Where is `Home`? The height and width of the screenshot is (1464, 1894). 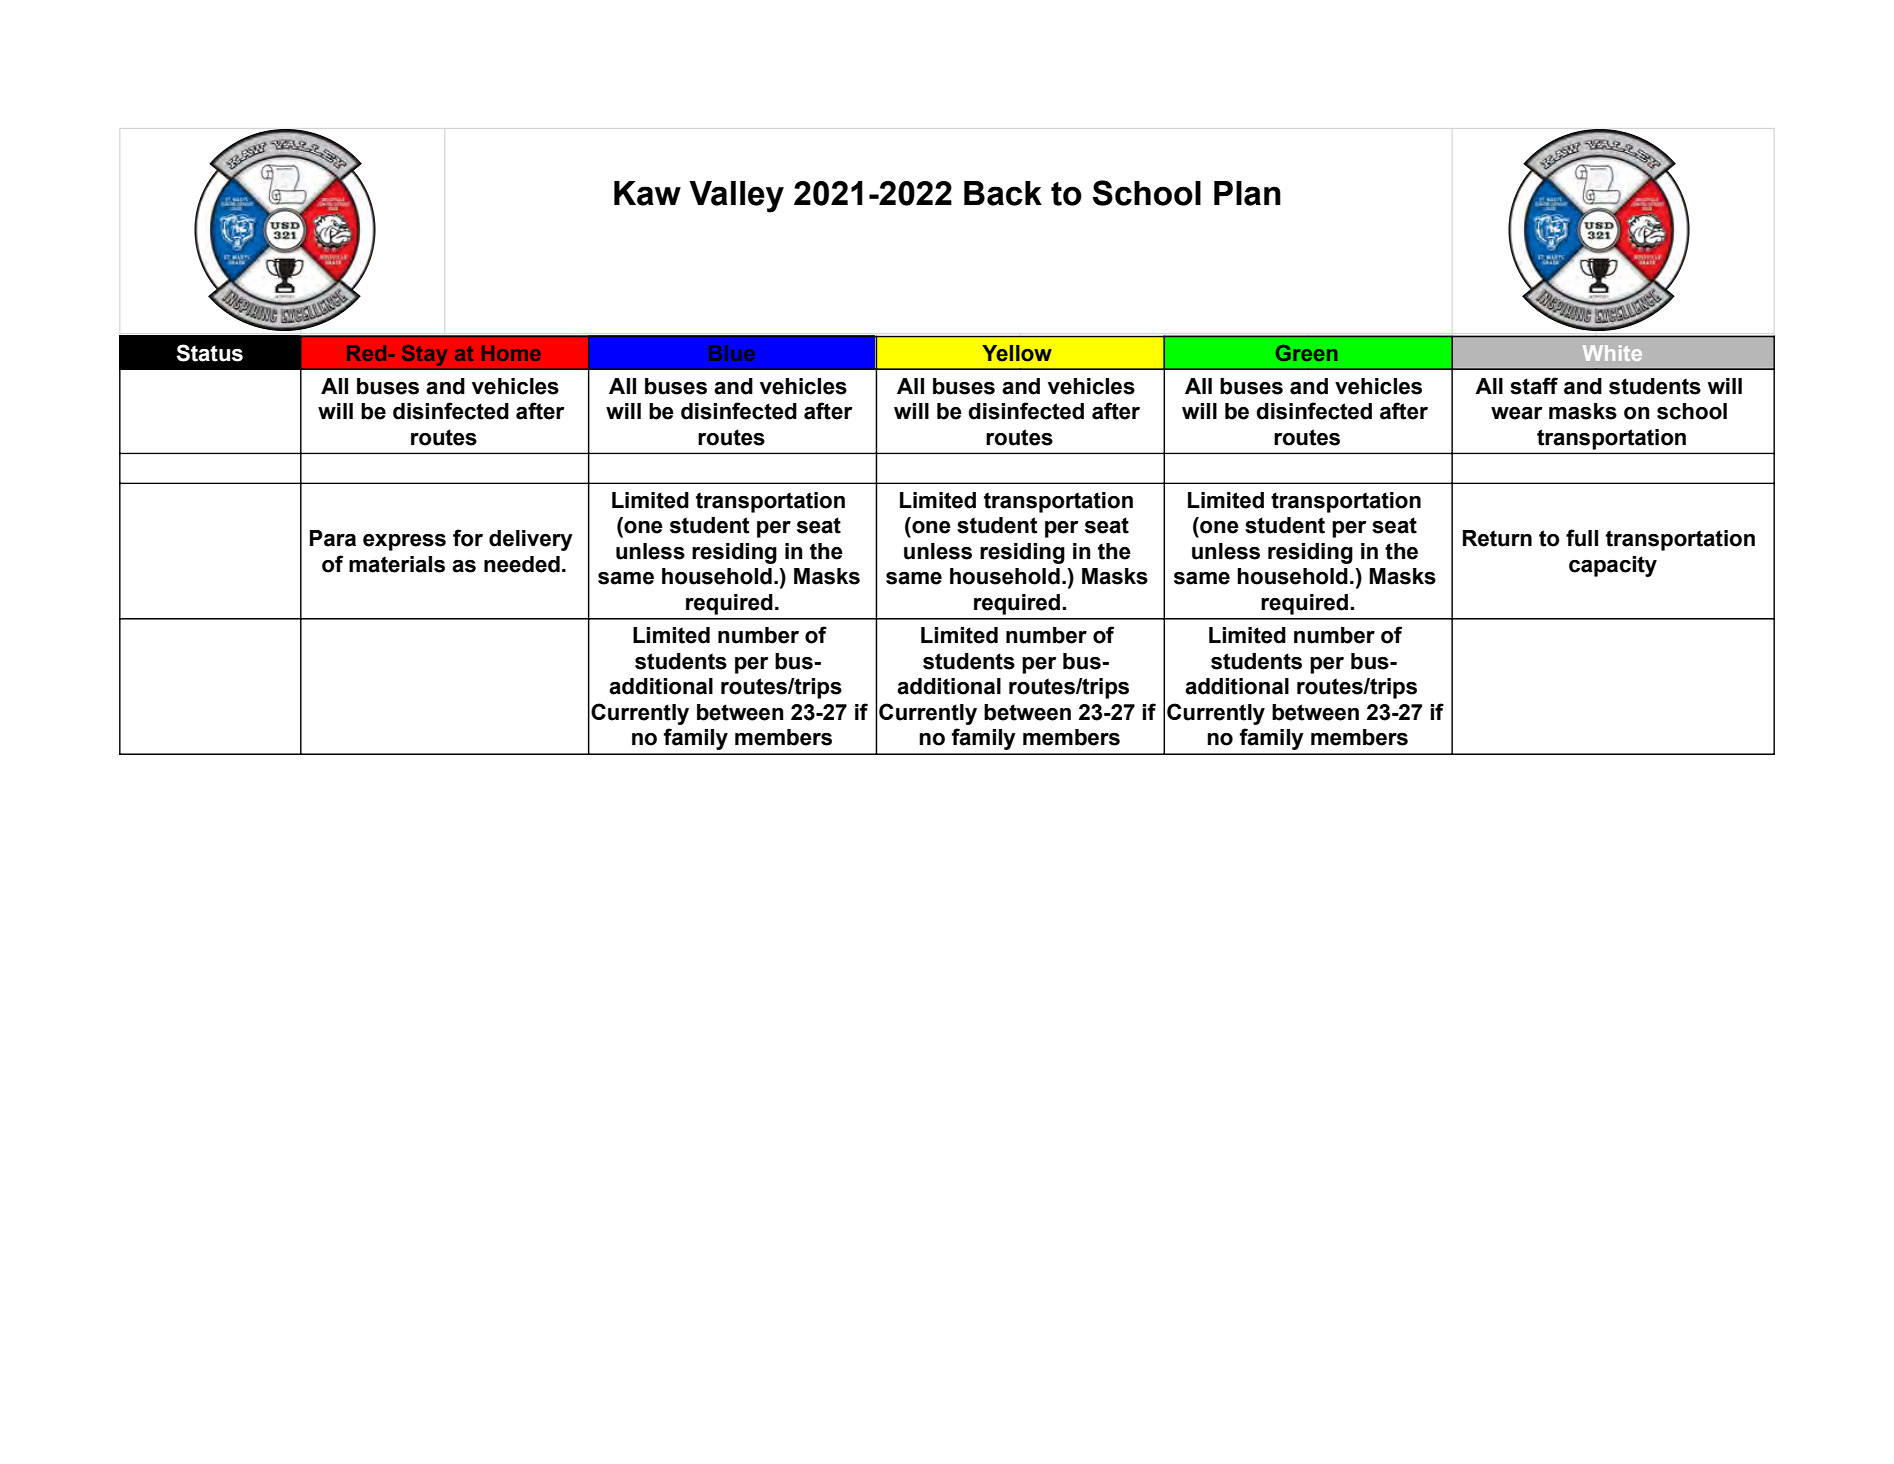
Home is located at coordinates (511, 353).
